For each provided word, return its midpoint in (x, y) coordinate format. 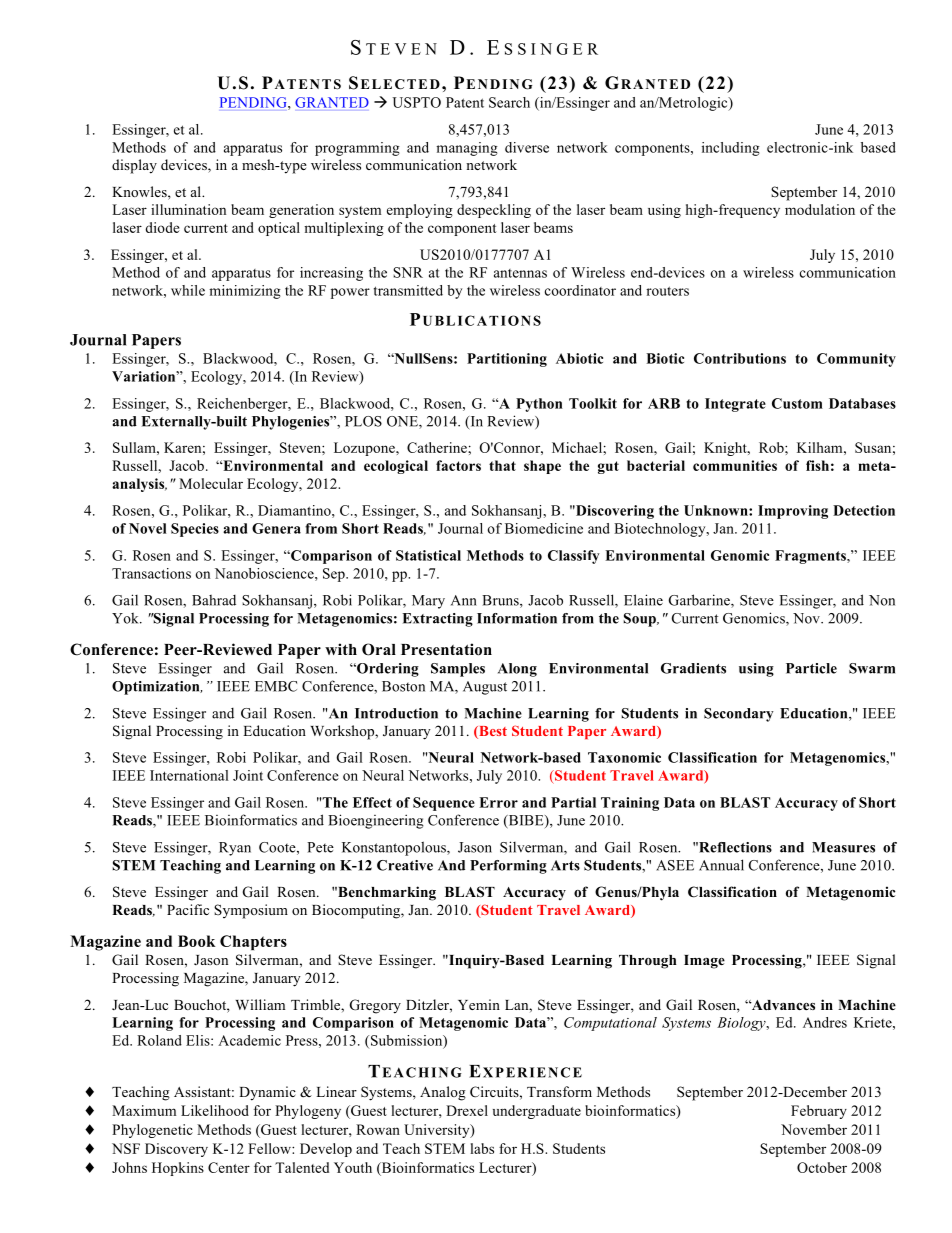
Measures (843, 847)
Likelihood (215, 1110)
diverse (527, 147)
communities (735, 465)
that (502, 465)
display (134, 166)
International (189, 775)
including (731, 149)
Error (498, 802)
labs (482, 1148)
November (814, 1129)
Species (195, 530)
